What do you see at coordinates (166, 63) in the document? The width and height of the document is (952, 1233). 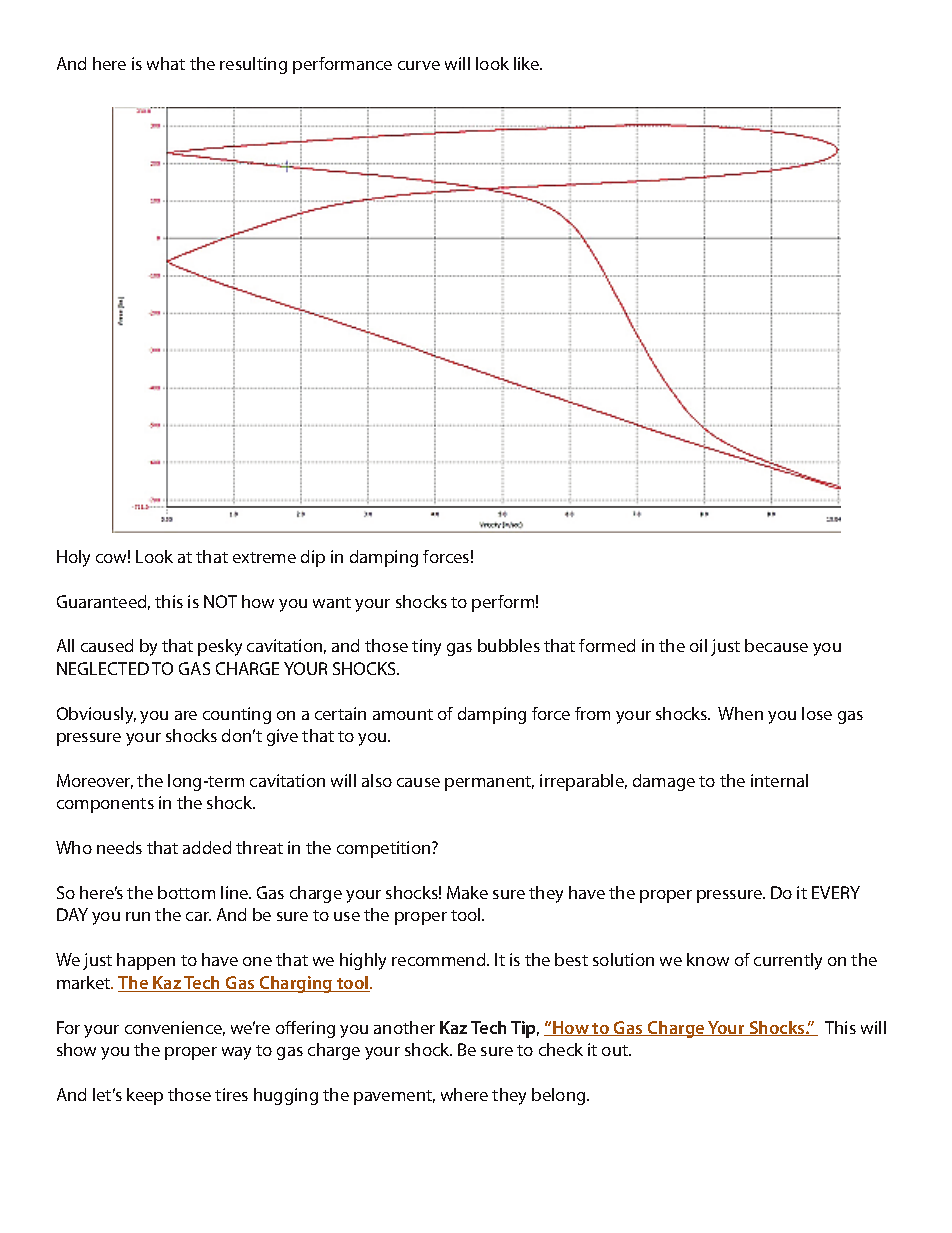 I see `what` at bounding box center [166, 63].
